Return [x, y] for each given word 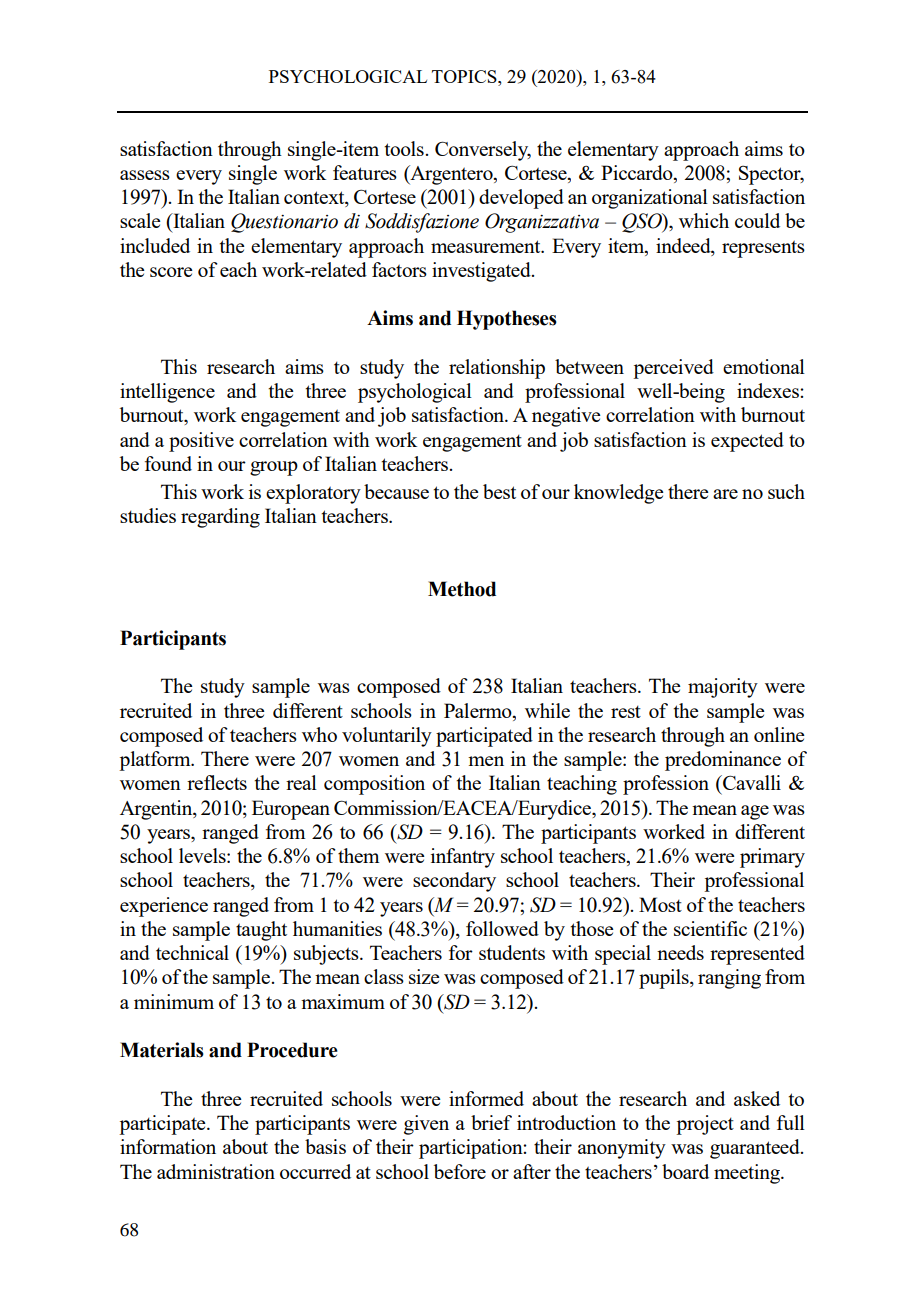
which [704, 220]
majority [723, 688]
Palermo [479, 710]
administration [216, 1171]
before [460, 1171]
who [319, 734]
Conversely [483, 151]
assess [145, 175]
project [705, 1125]
